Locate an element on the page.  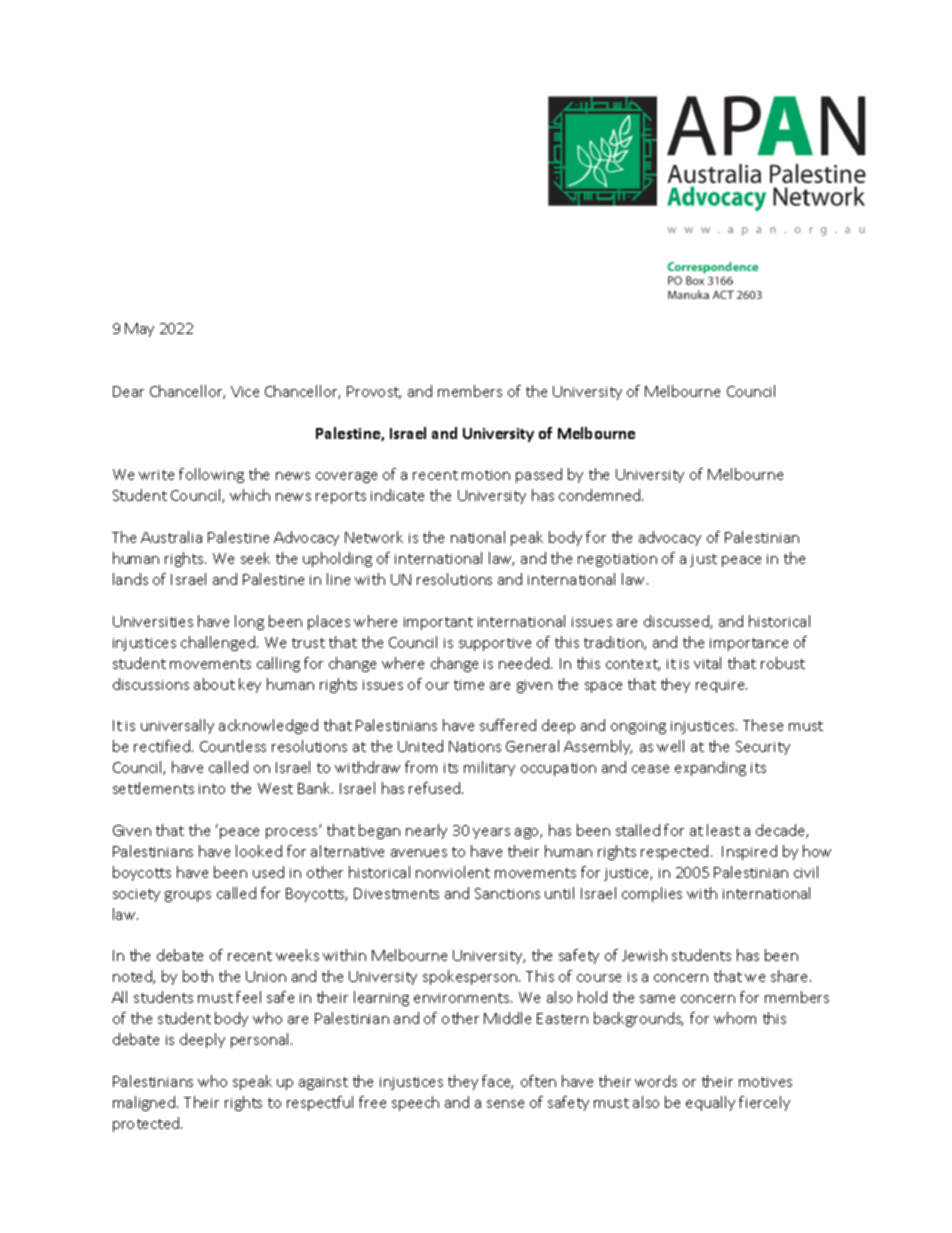
maligned is located at coordinates (145, 1103).
